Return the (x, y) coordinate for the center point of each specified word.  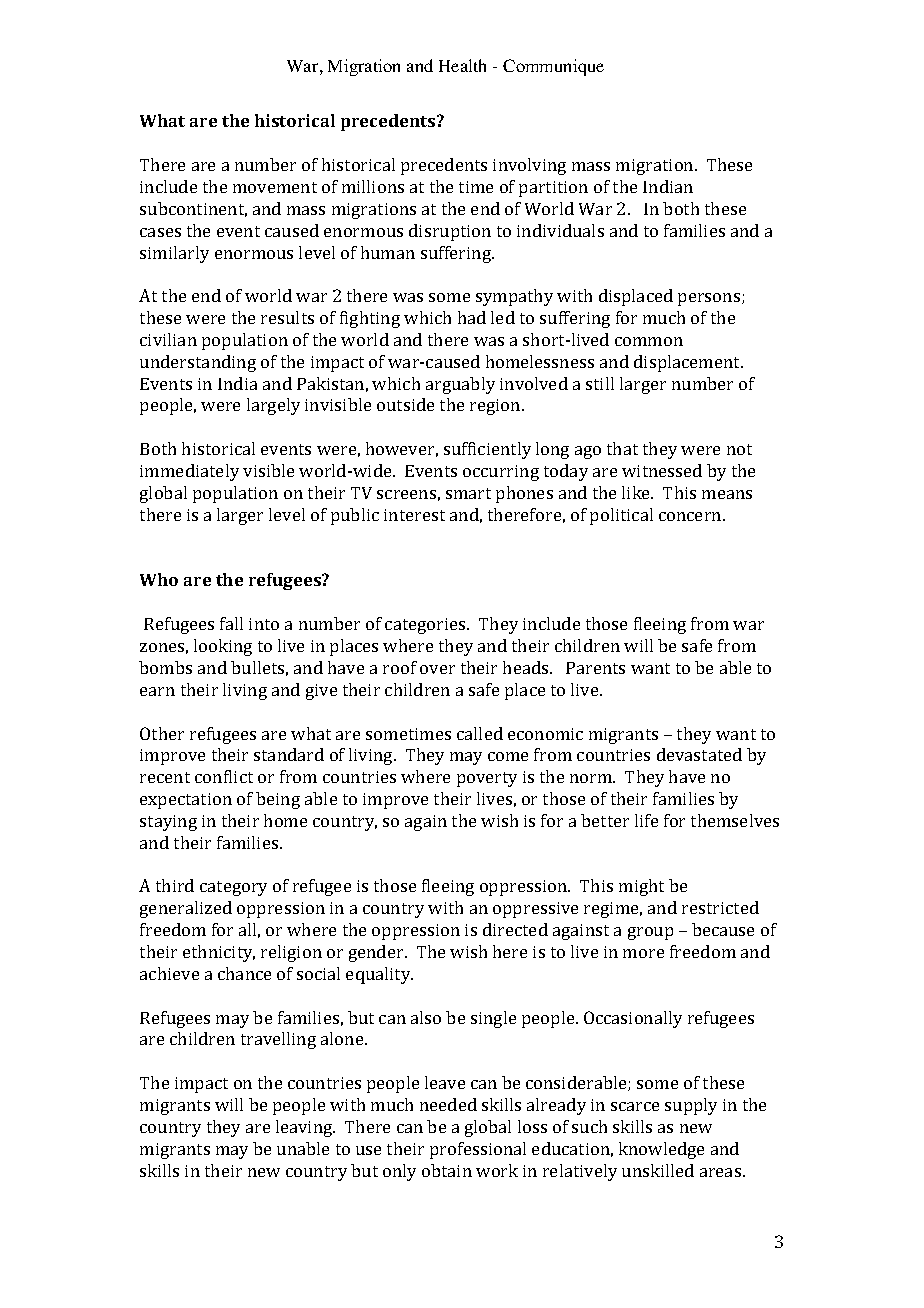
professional (478, 1150)
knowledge (661, 1150)
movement (275, 187)
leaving (305, 1128)
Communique (553, 67)
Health (462, 65)
